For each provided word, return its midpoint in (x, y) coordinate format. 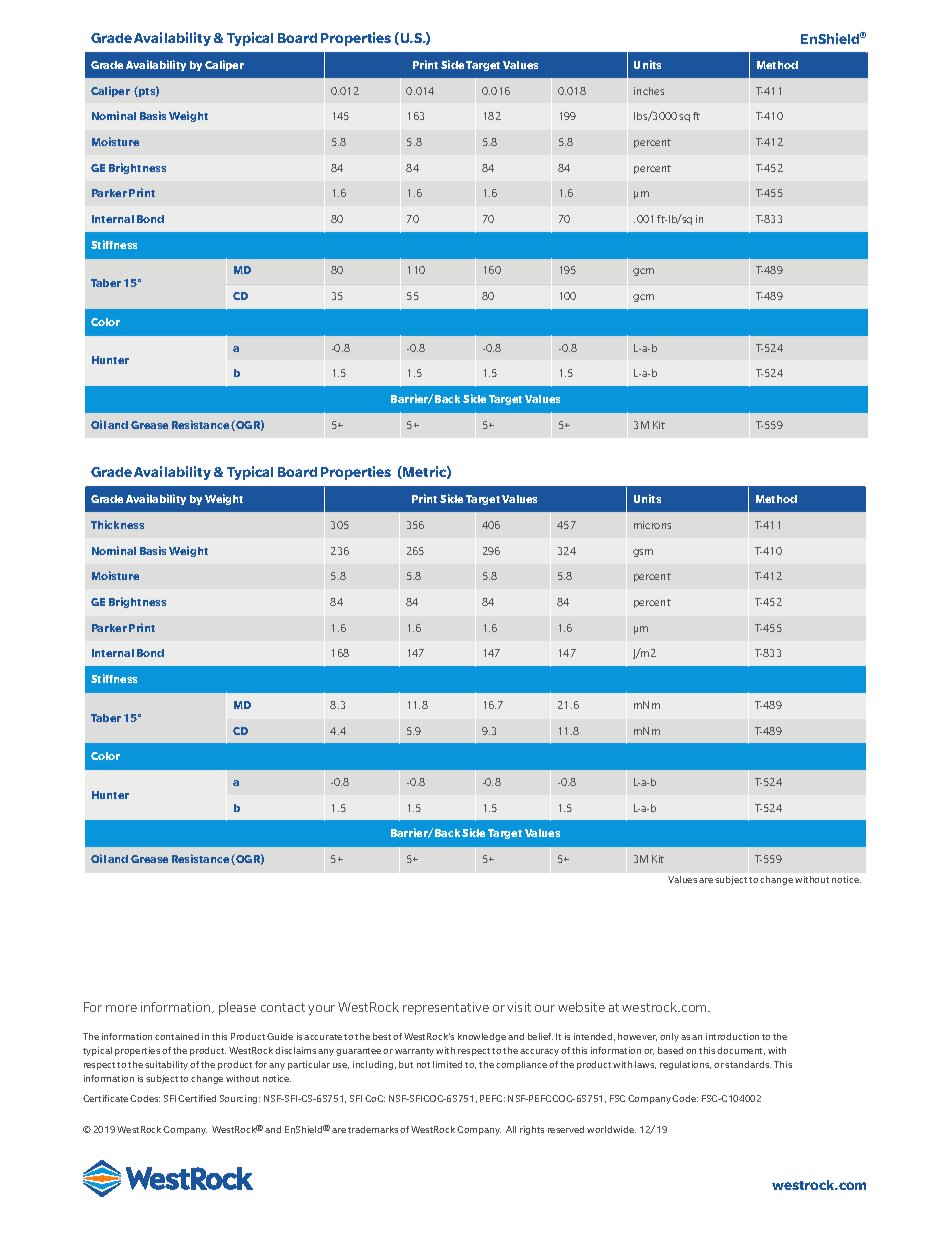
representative (446, 1008)
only (669, 1037)
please (237, 1008)
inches (649, 91)
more (121, 1008)
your (321, 1010)
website (581, 1007)
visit (519, 1007)
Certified (197, 1098)
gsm (643, 553)
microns (652, 525)
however (637, 1037)
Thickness (117, 524)
